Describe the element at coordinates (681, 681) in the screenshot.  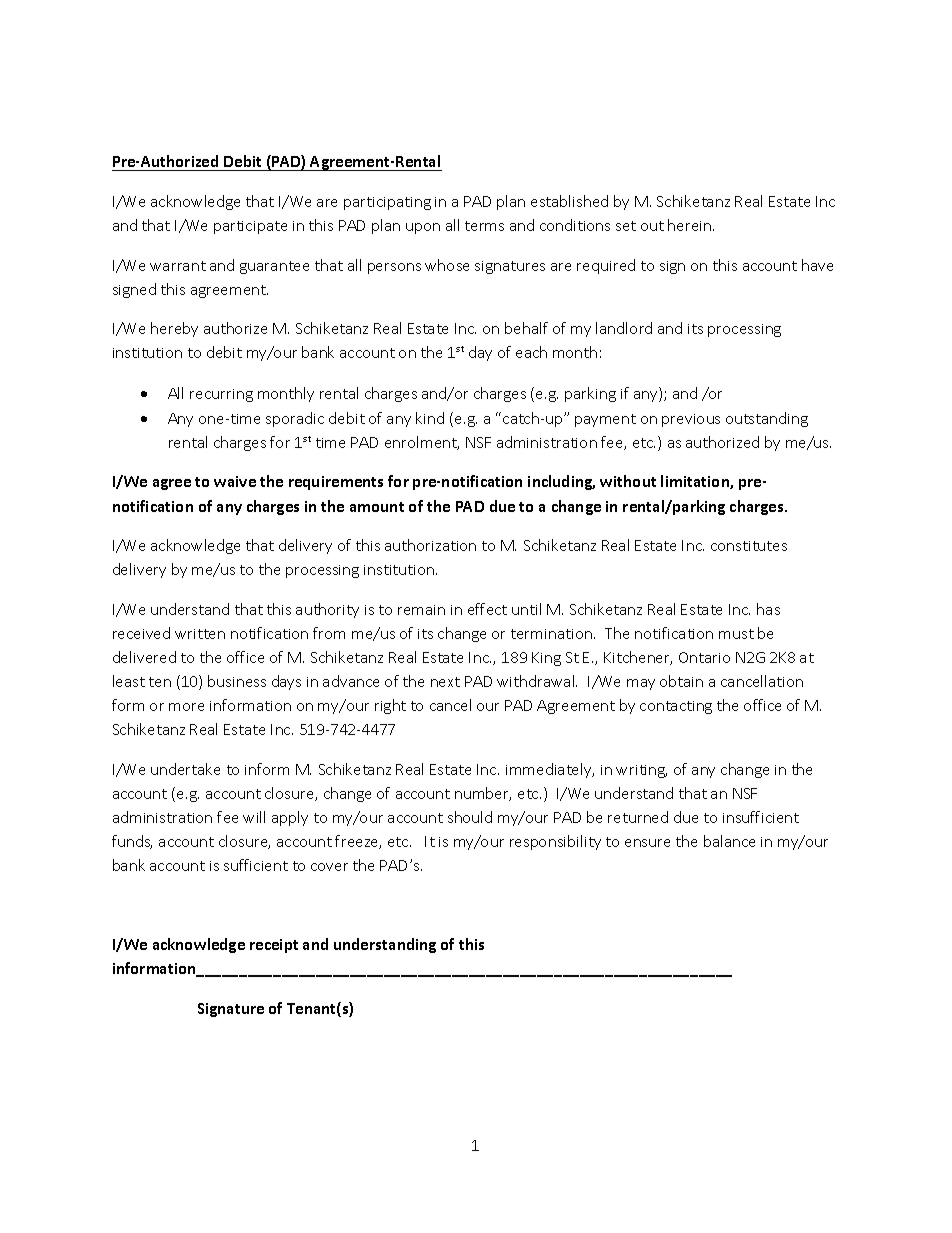
I see `obtain` at that location.
